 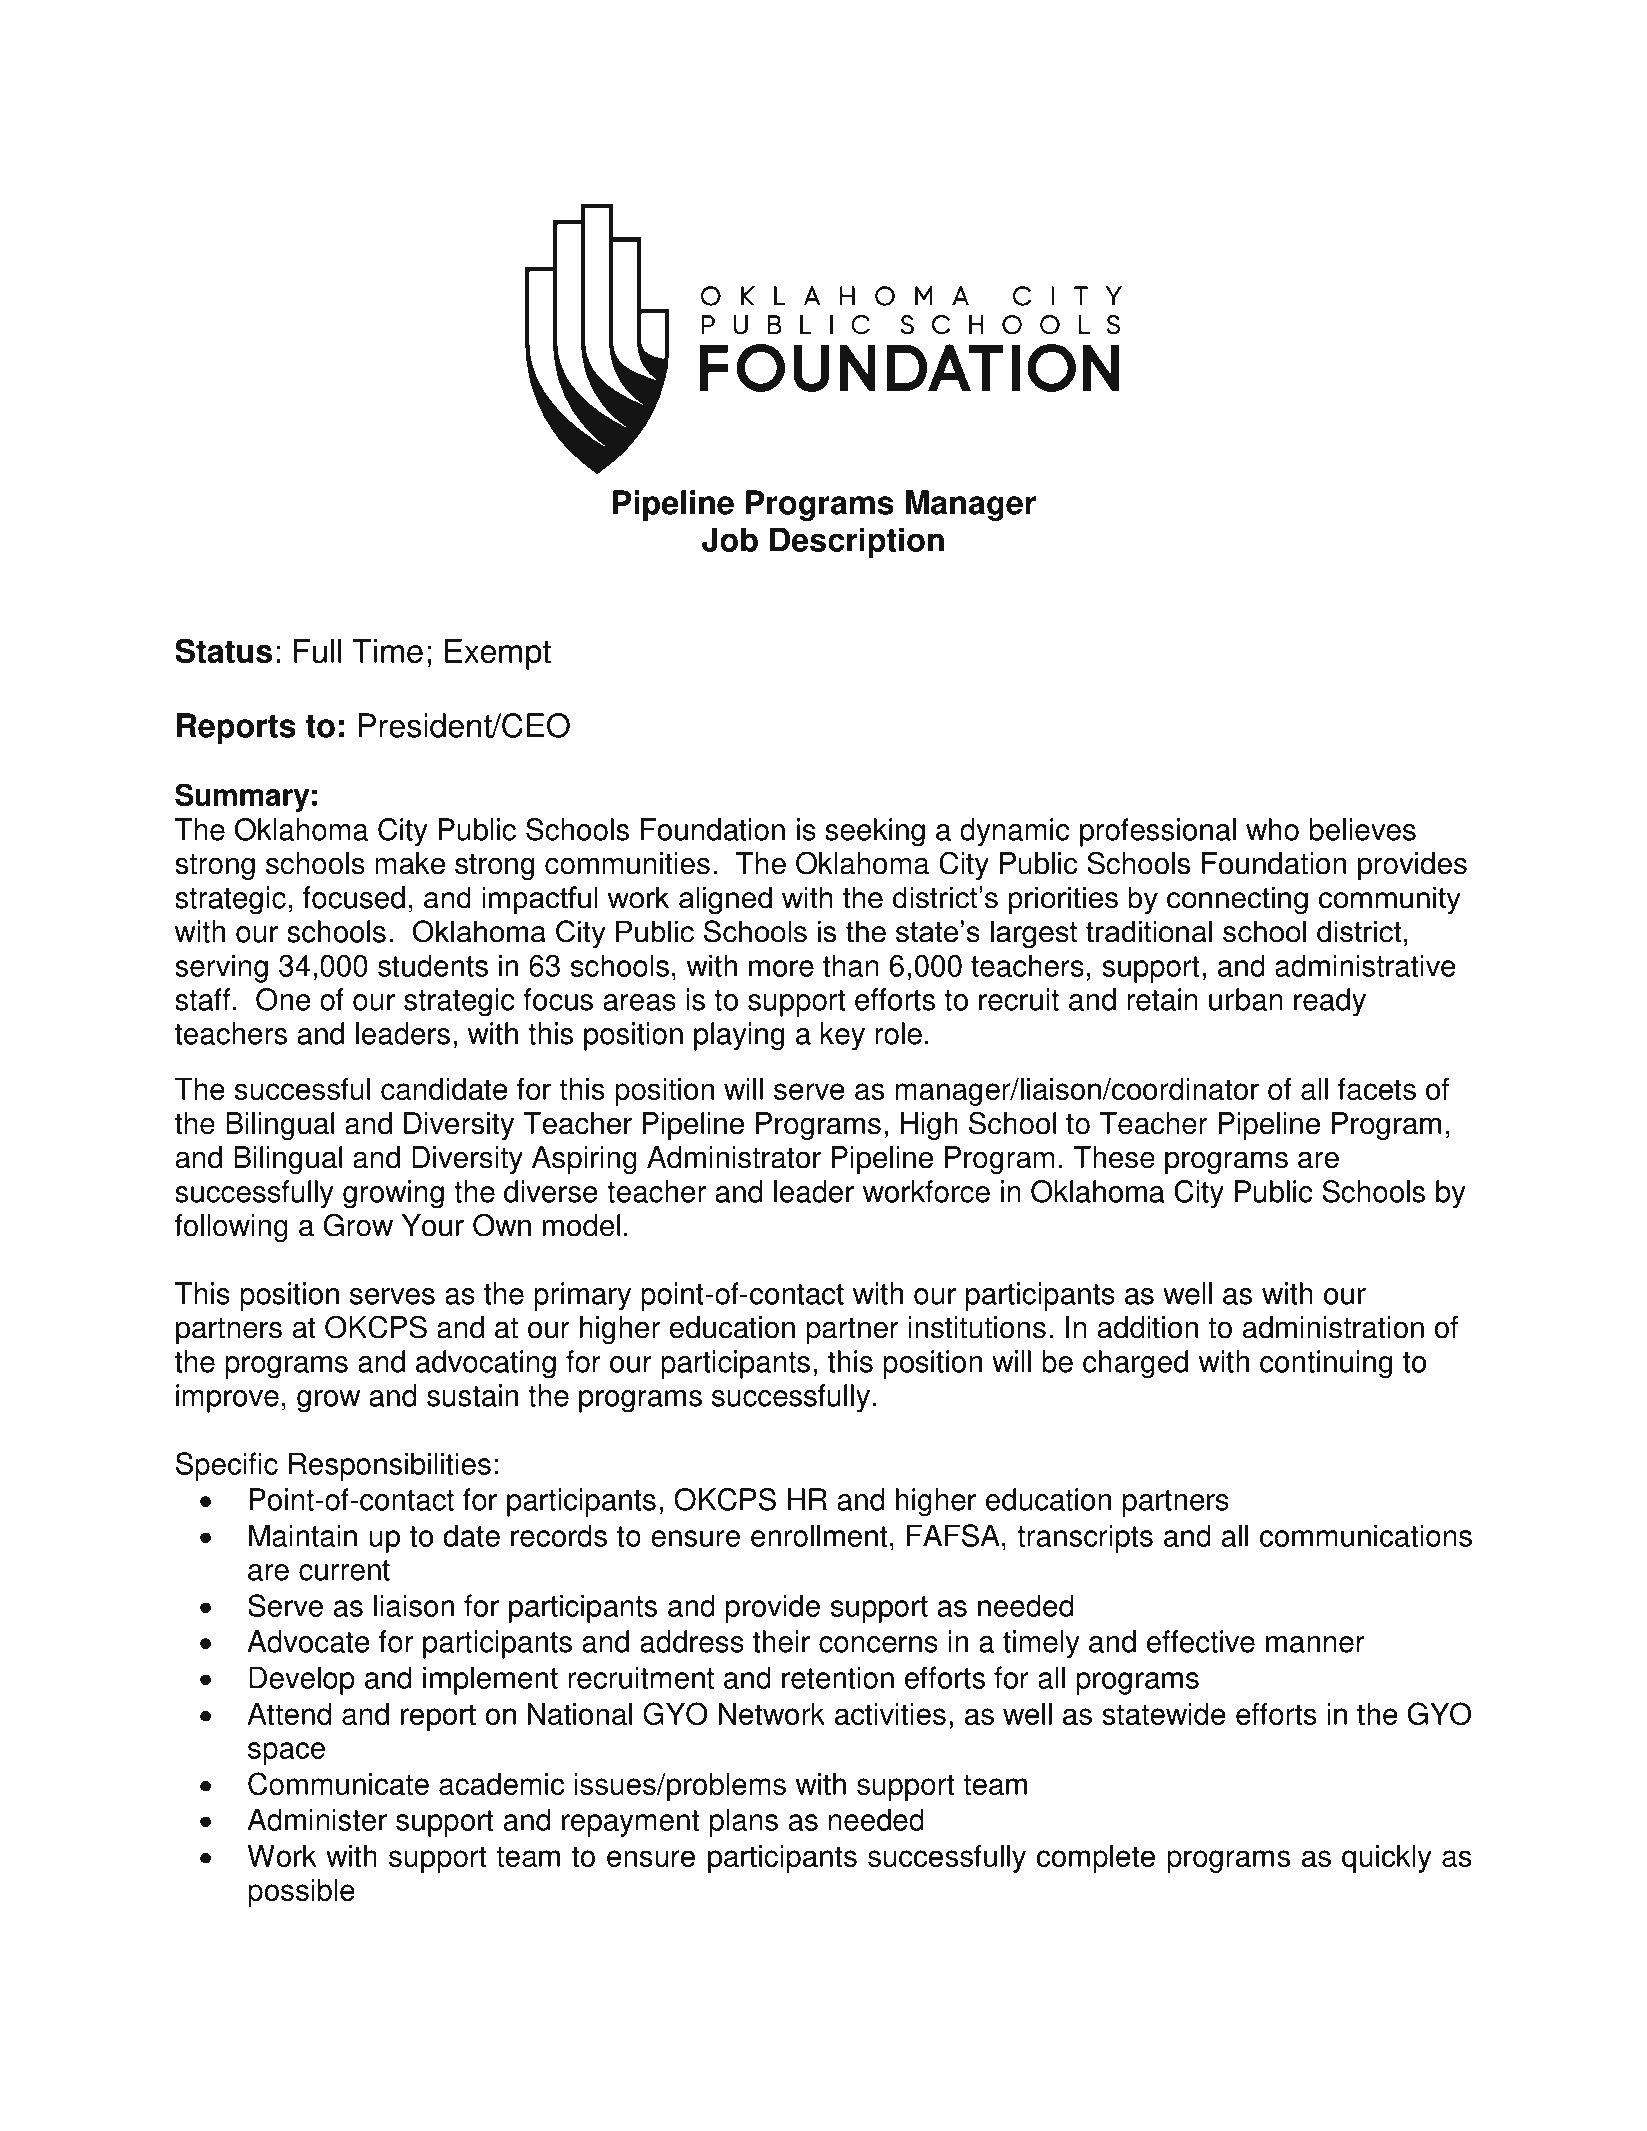 I want to click on quickly, so click(x=1387, y=1859).
